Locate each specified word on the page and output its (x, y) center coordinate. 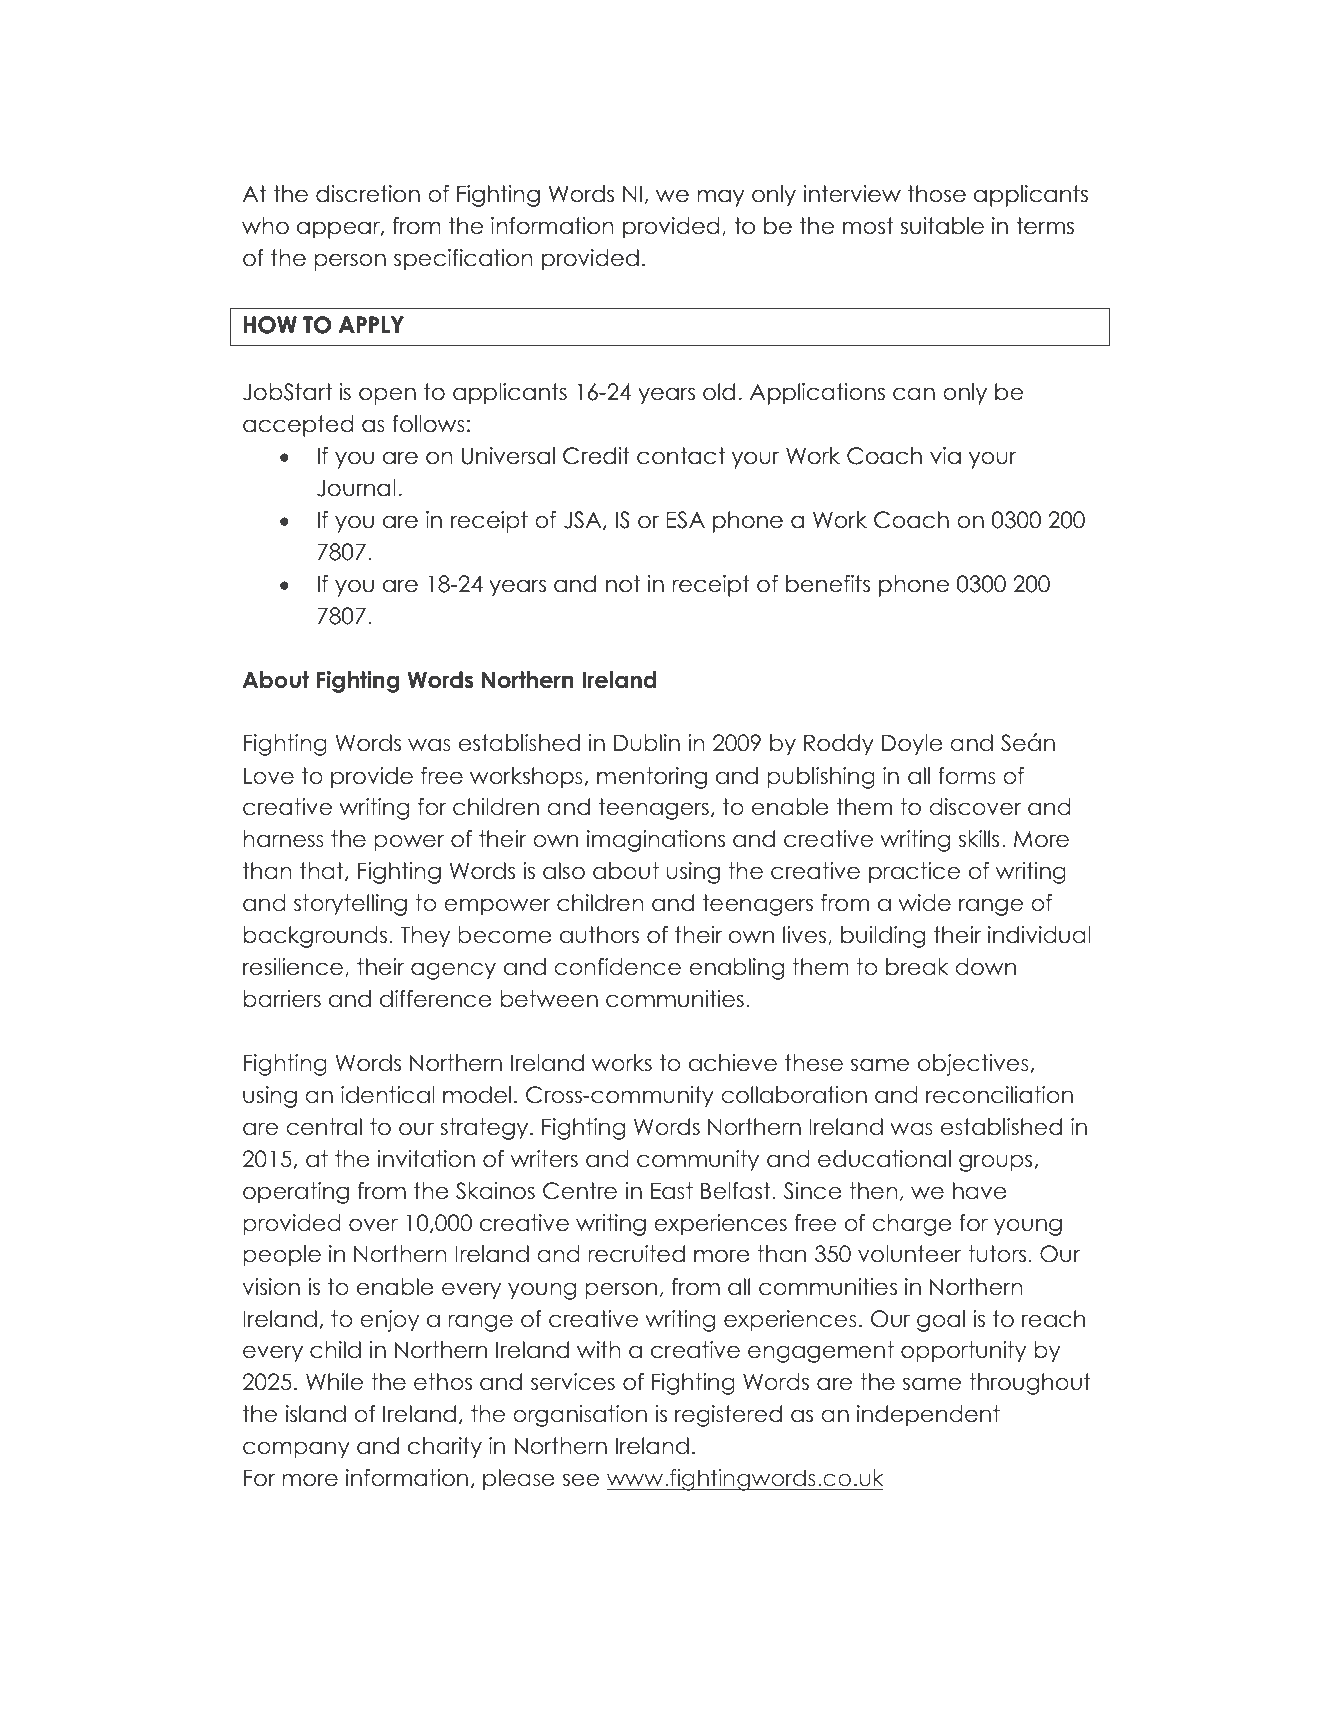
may (720, 198)
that (323, 871)
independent (928, 1416)
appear (339, 230)
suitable (942, 226)
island (316, 1414)
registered (728, 1416)
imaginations (656, 841)
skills (979, 839)
